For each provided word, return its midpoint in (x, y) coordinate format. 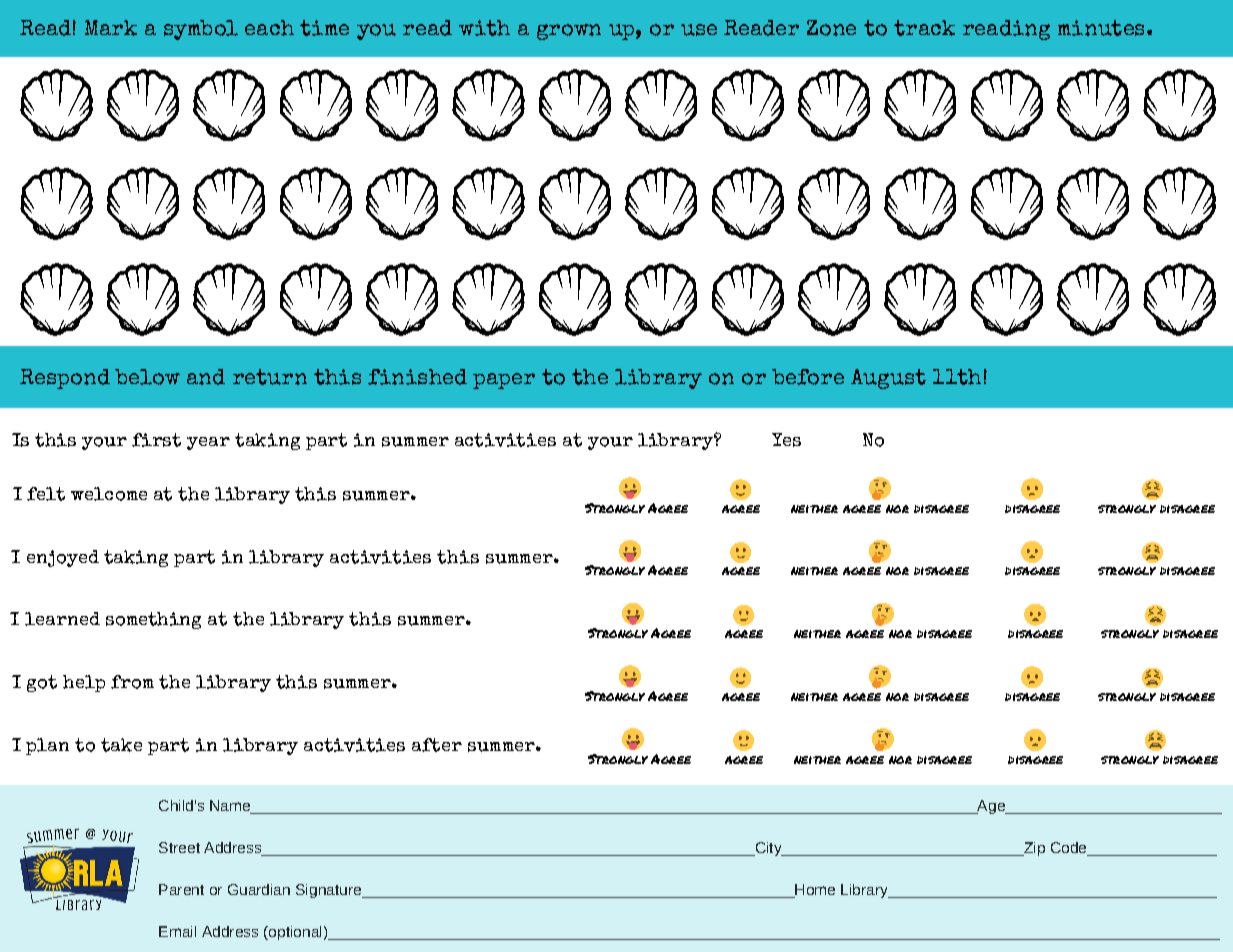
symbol (201, 30)
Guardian (259, 889)
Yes (786, 440)
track (924, 28)
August (888, 379)
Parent (181, 889)
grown (569, 32)
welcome (109, 494)
